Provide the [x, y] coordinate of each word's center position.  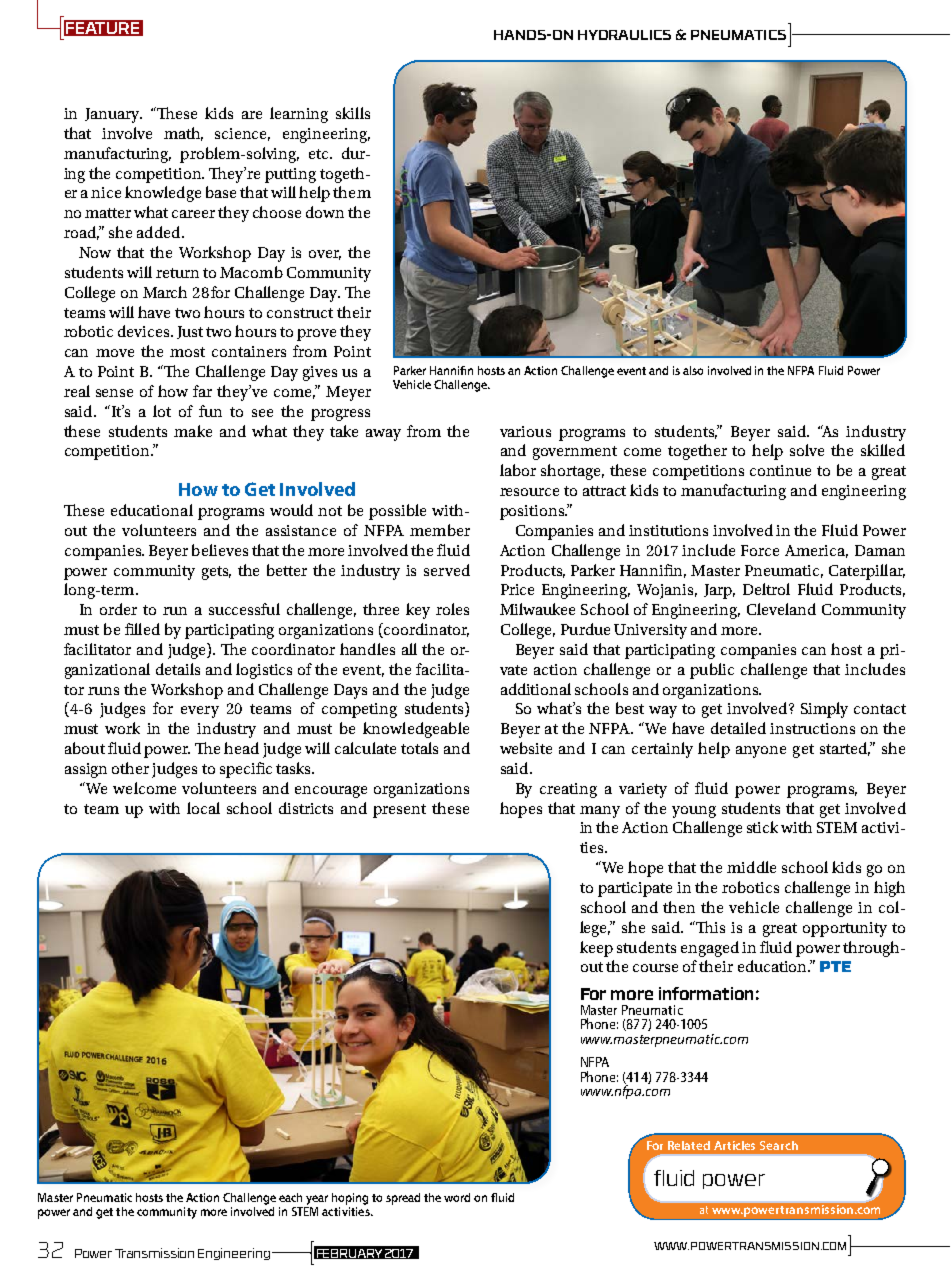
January [113, 115]
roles [452, 609]
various [525, 431]
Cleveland [781, 609]
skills [353, 113]
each [290, 1197]
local [203, 808]
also [693, 370]
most [187, 352]
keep [596, 949]
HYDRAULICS [624, 35]
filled [142, 629]
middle [751, 867]
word [457, 1197]
